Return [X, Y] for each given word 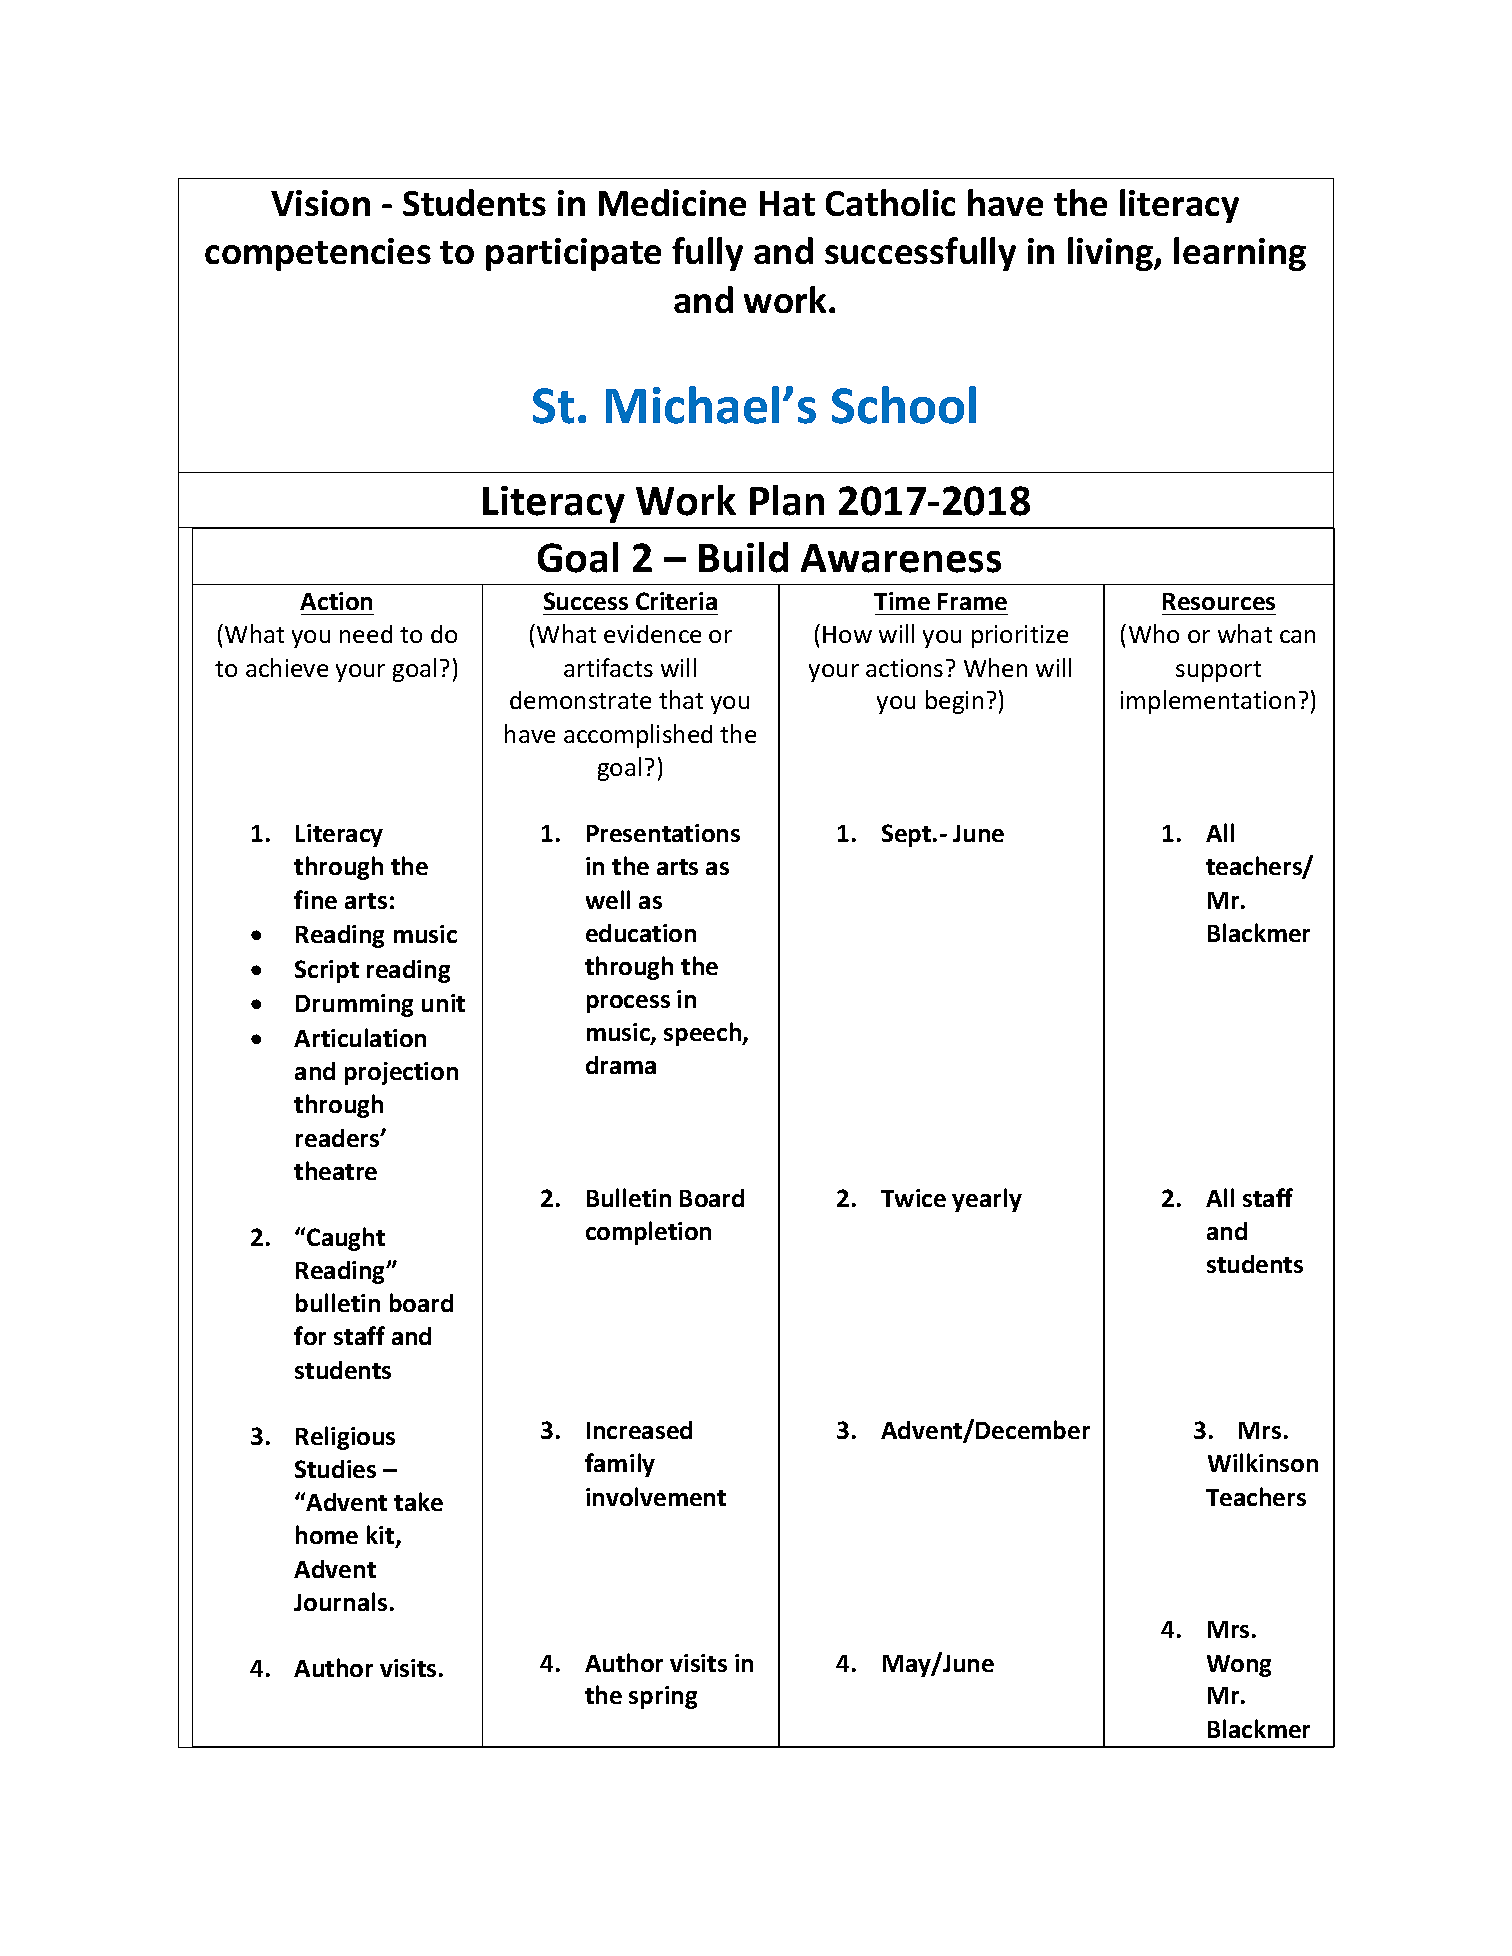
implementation [1208, 702]
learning [1240, 254]
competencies [318, 254]
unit [443, 1003]
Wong [1239, 1666]
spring [663, 1697]
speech [704, 1034]
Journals [340, 1601]
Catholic [890, 202]
